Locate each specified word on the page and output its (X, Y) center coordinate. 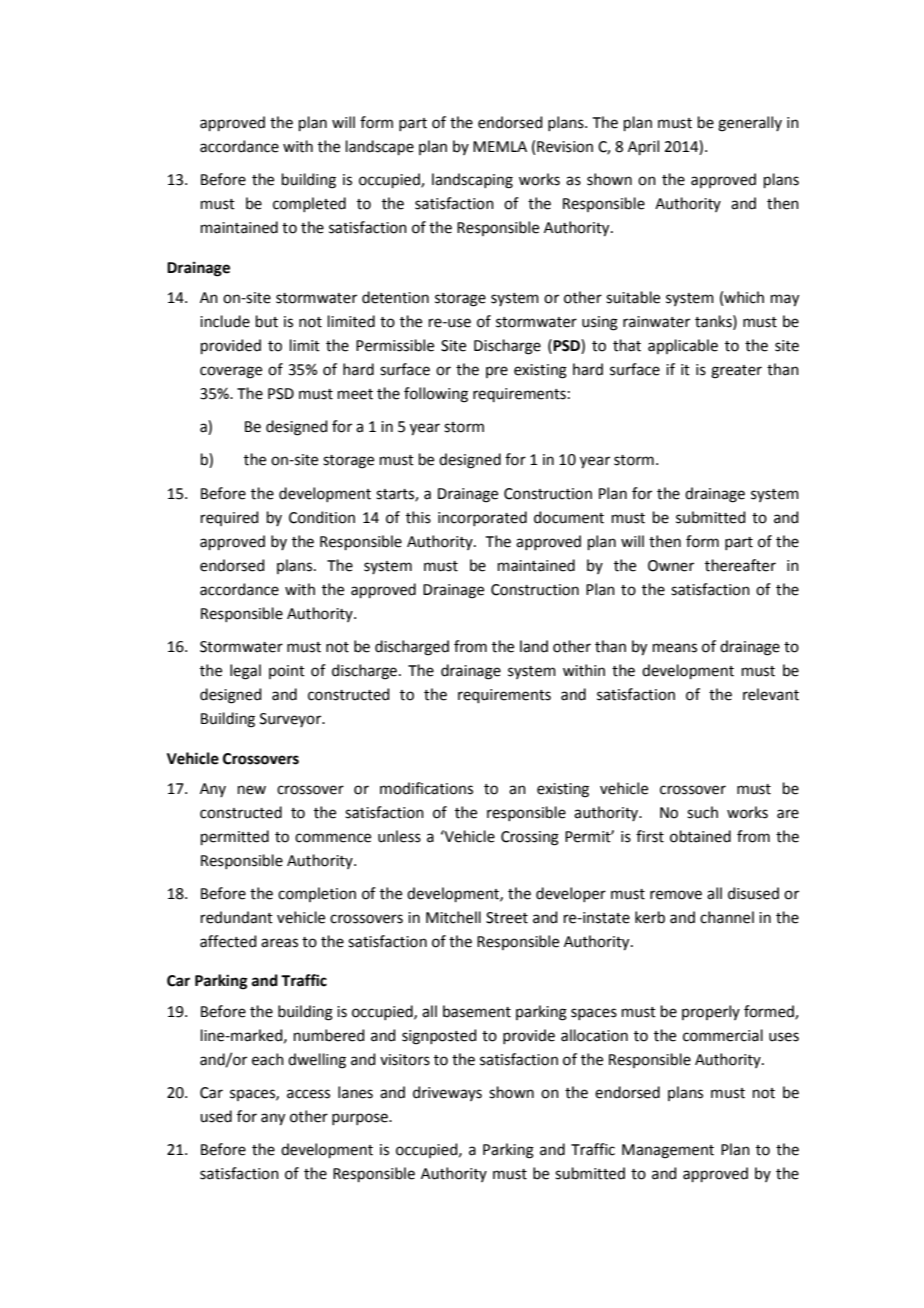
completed (309, 204)
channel (727, 917)
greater (736, 372)
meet (355, 394)
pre (497, 372)
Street (507, 918)
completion (317, 894)
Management (668, 1151)
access (308, 1094)
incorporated (482, 518)
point (287, 672)
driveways (447, 1093)
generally (750, 124)
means (675, 648)
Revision (565, 147)
